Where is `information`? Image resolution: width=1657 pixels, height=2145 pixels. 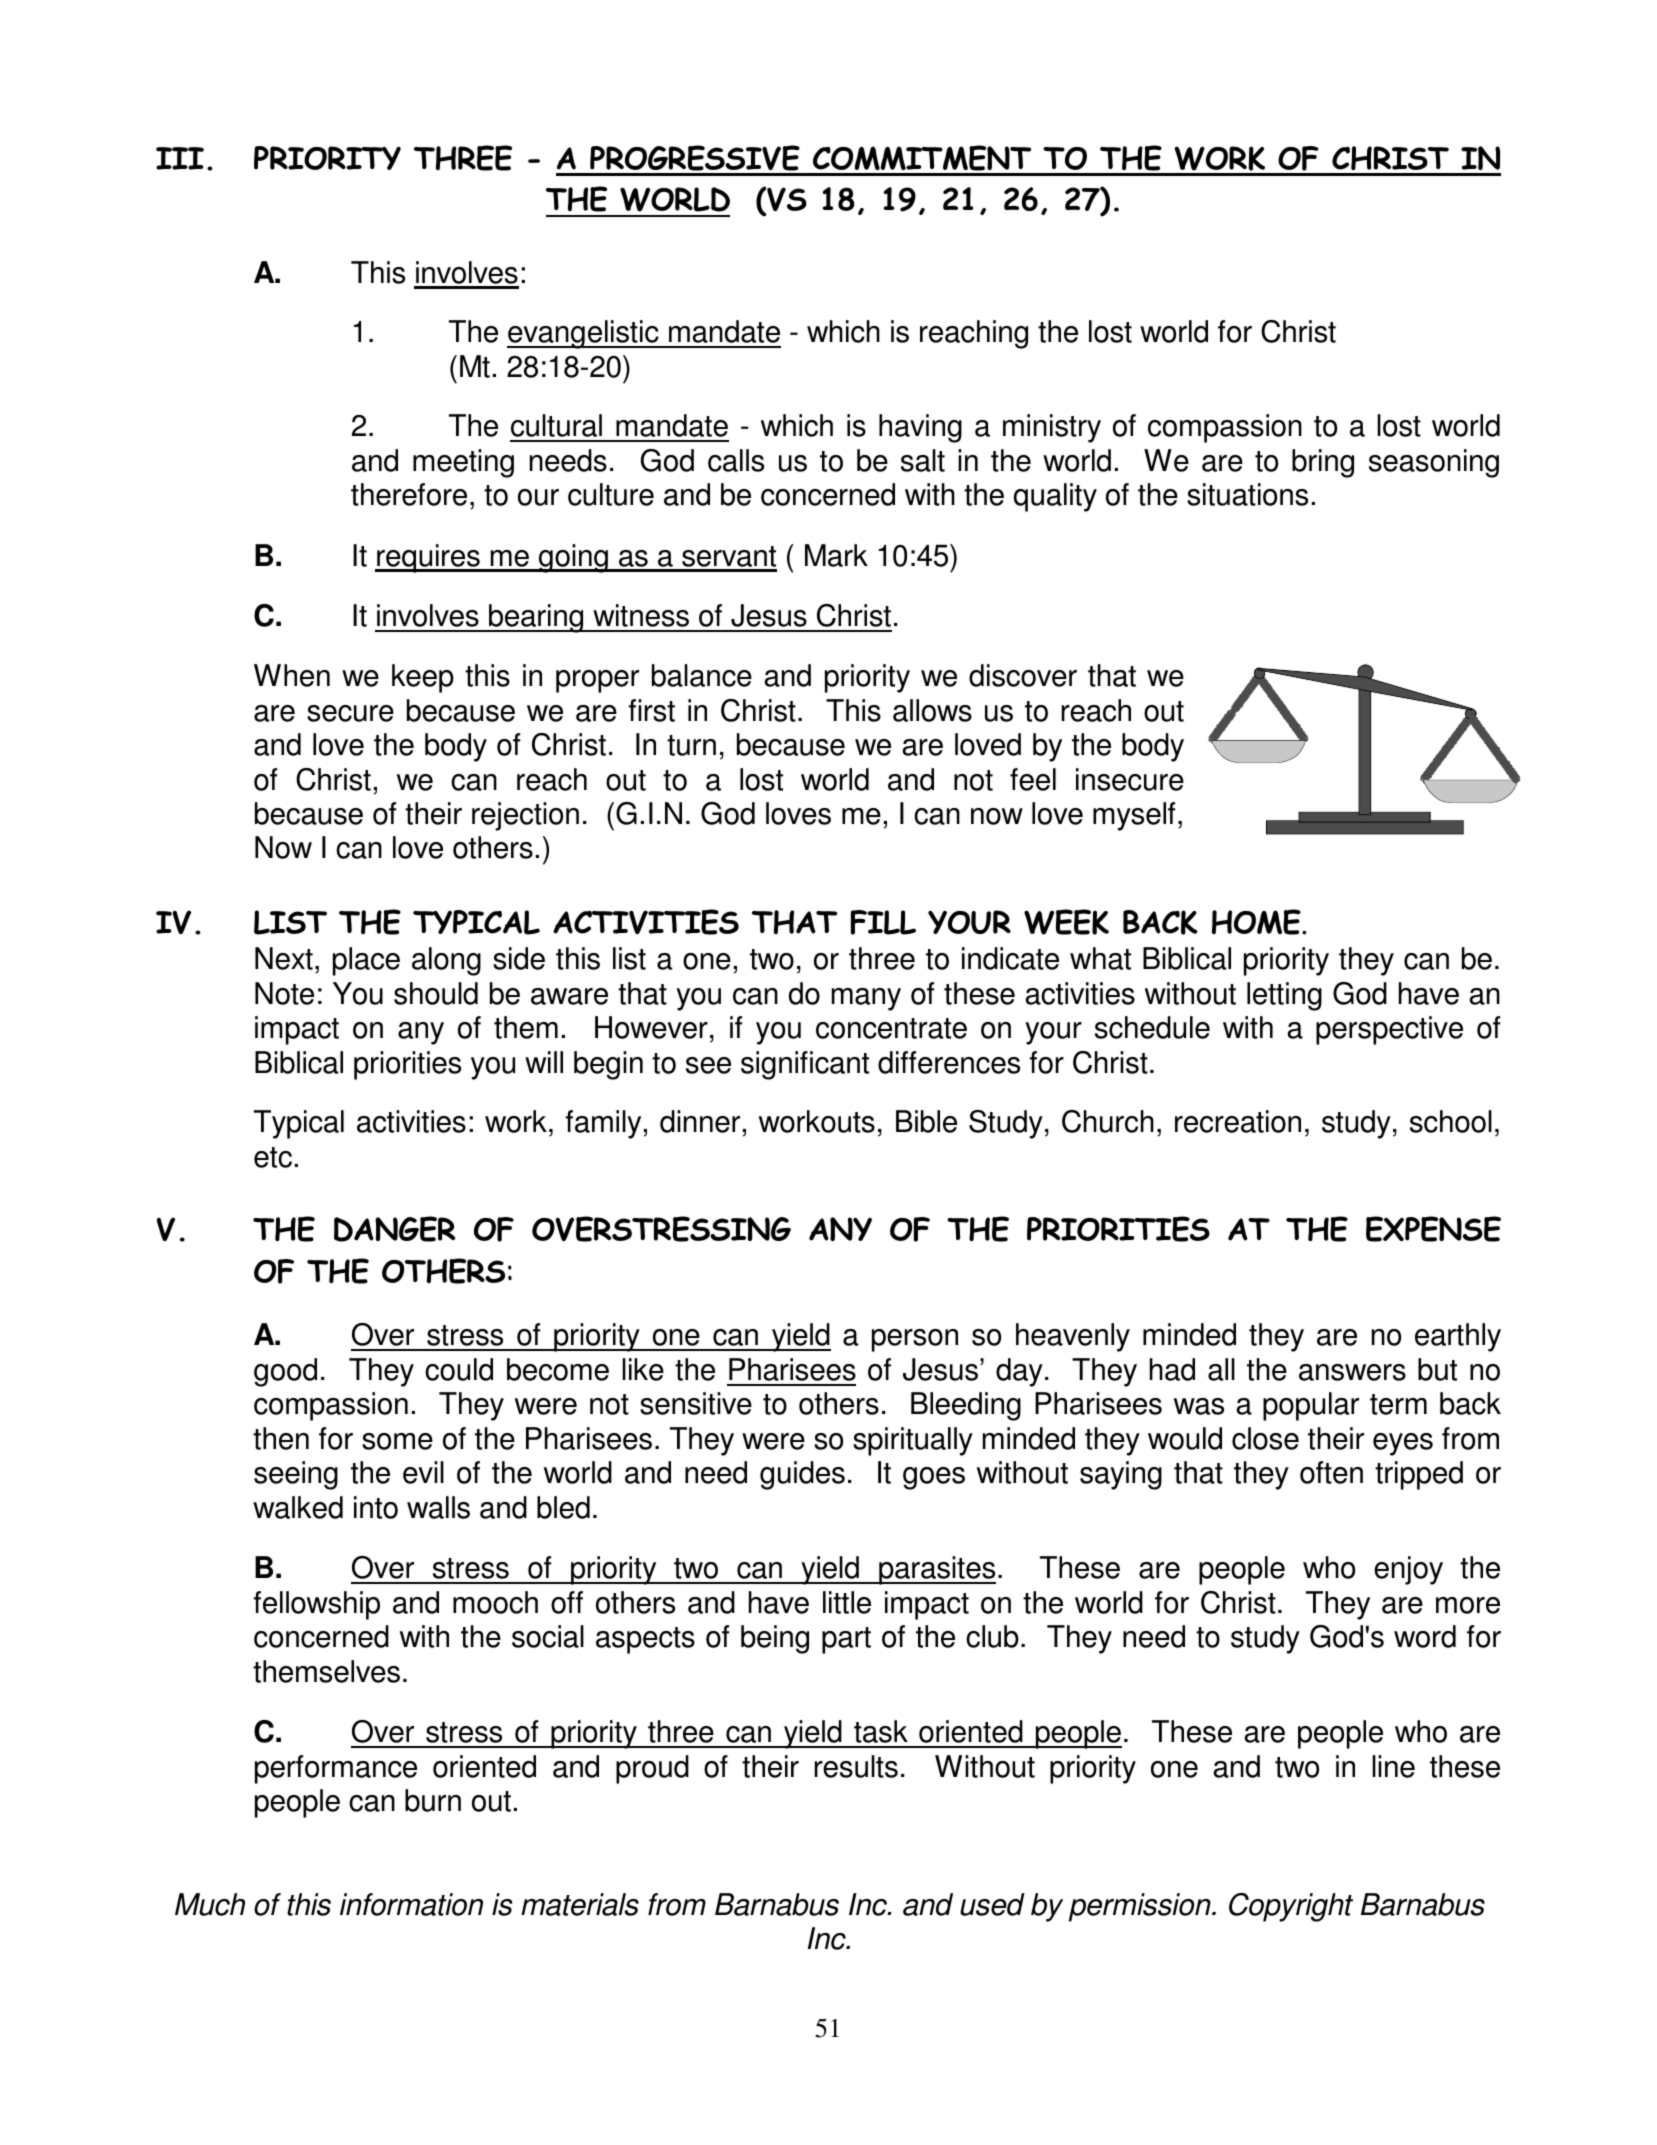
information is located at coordinates (411, 1904).
